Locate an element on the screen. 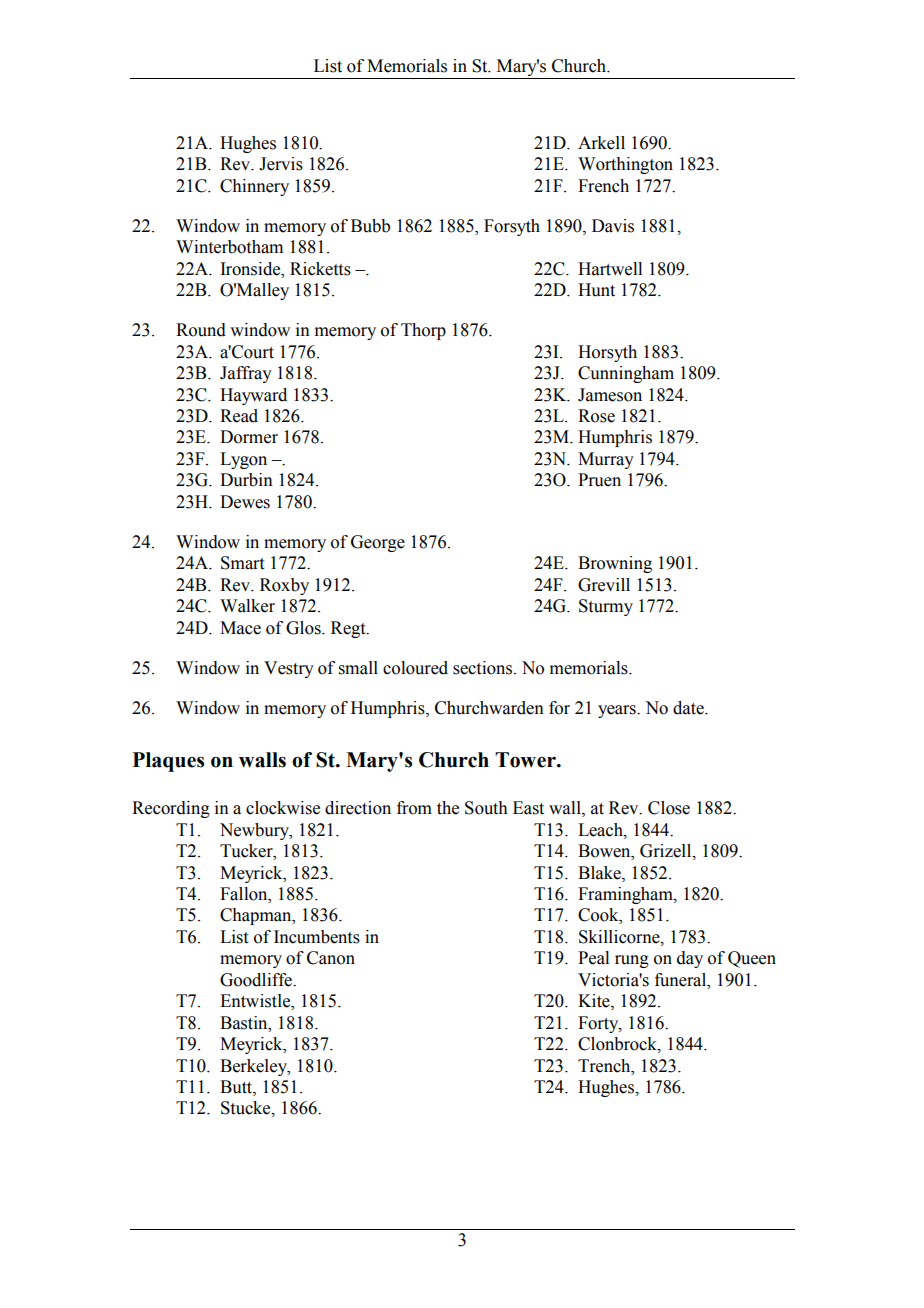 This screenshot has height=1308, width=924. Jervis is located at coordinates (281, 164).
